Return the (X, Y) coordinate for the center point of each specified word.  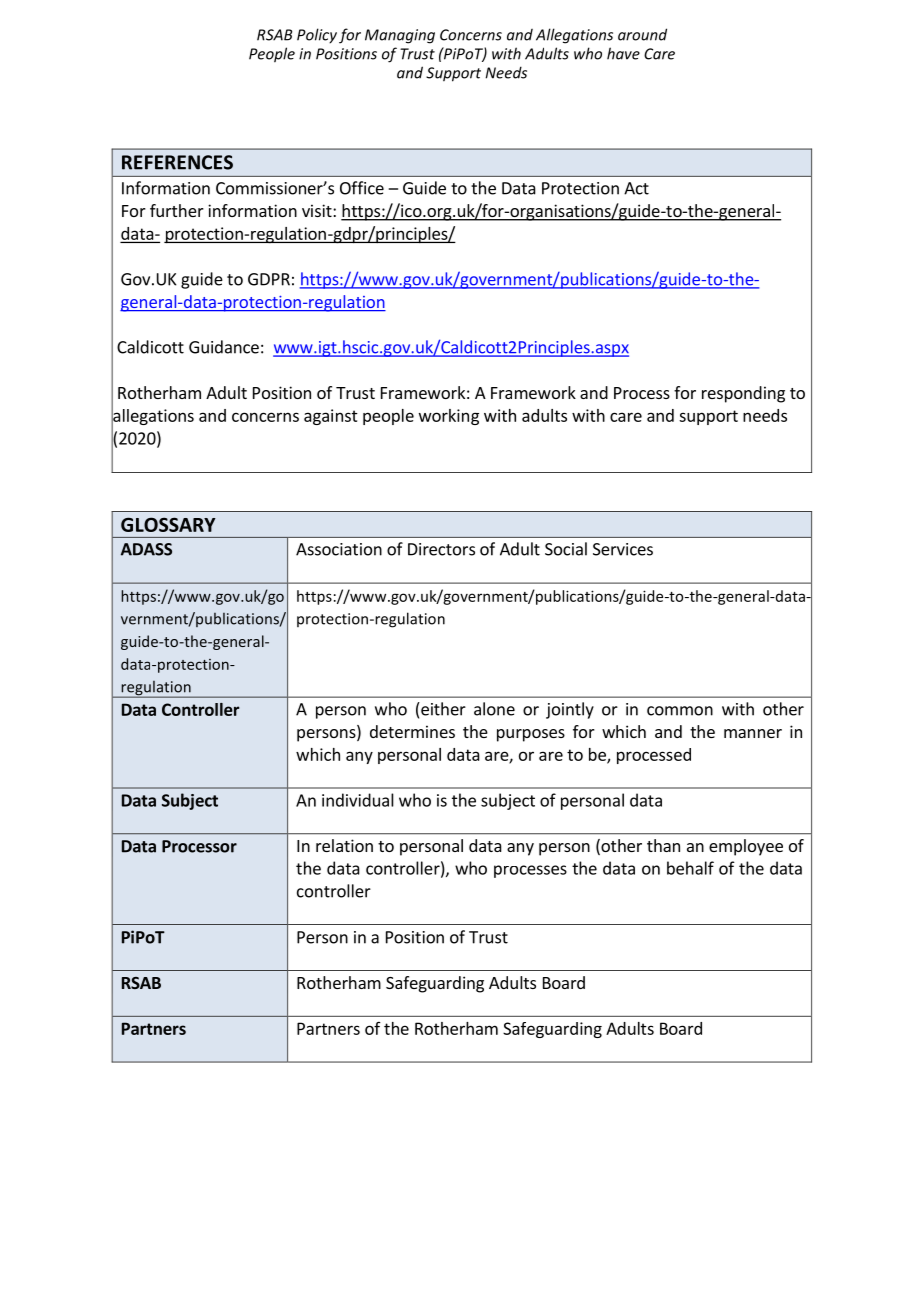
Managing (400, 36)
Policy (317, 36)
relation (344, 845)
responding (743, 394)
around (642, 34)
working (449, 417)
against (331, 417)
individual (358, 800)
